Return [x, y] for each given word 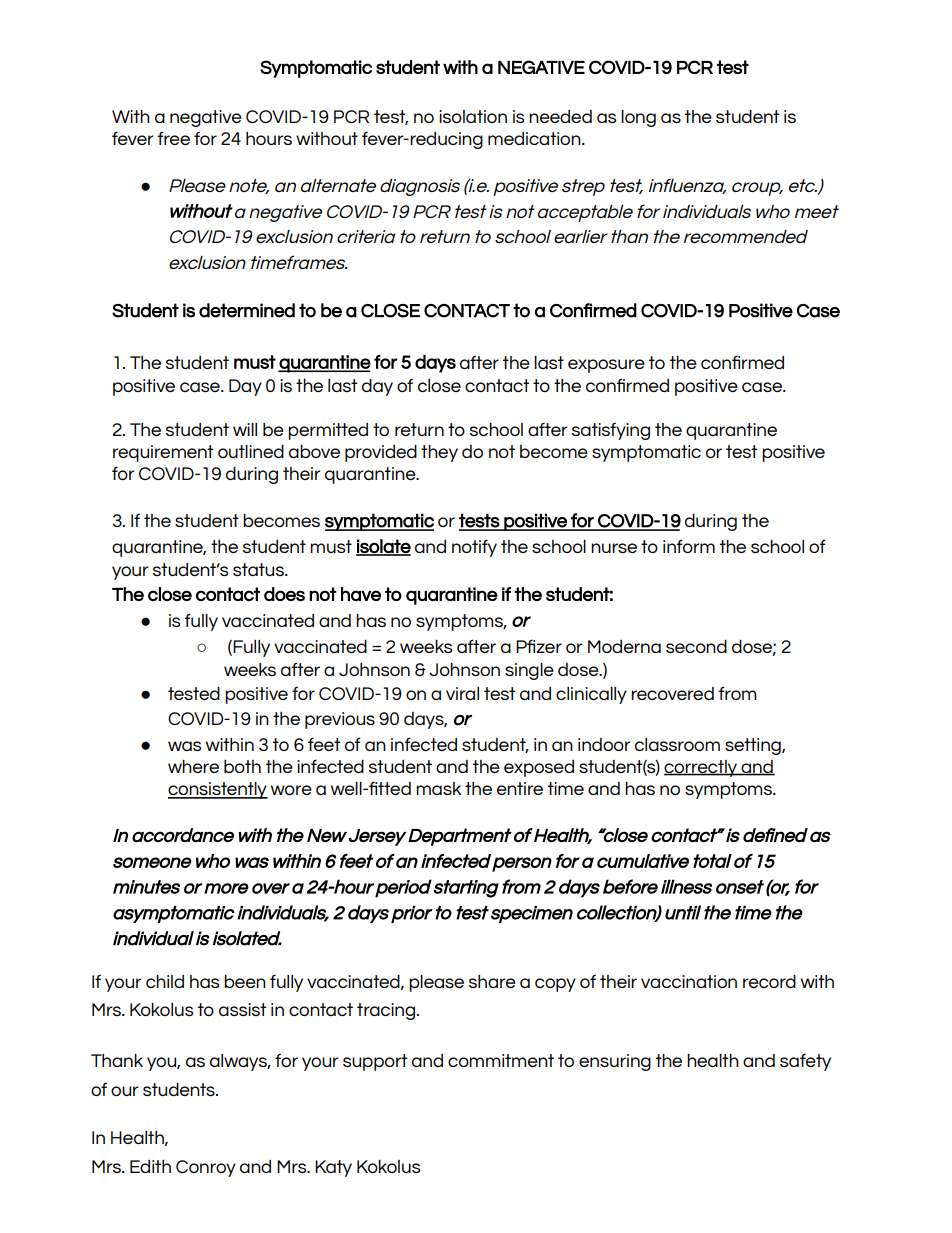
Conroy [206, 1168]
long [638, 118]
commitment [501, 1060]
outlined [251, 451]
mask [438, 788]
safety [805, 1062]
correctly [702, 768]
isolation [473, 116]
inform [689, 546]
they [439, 453]
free [173, 138]
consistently [218, 790]
